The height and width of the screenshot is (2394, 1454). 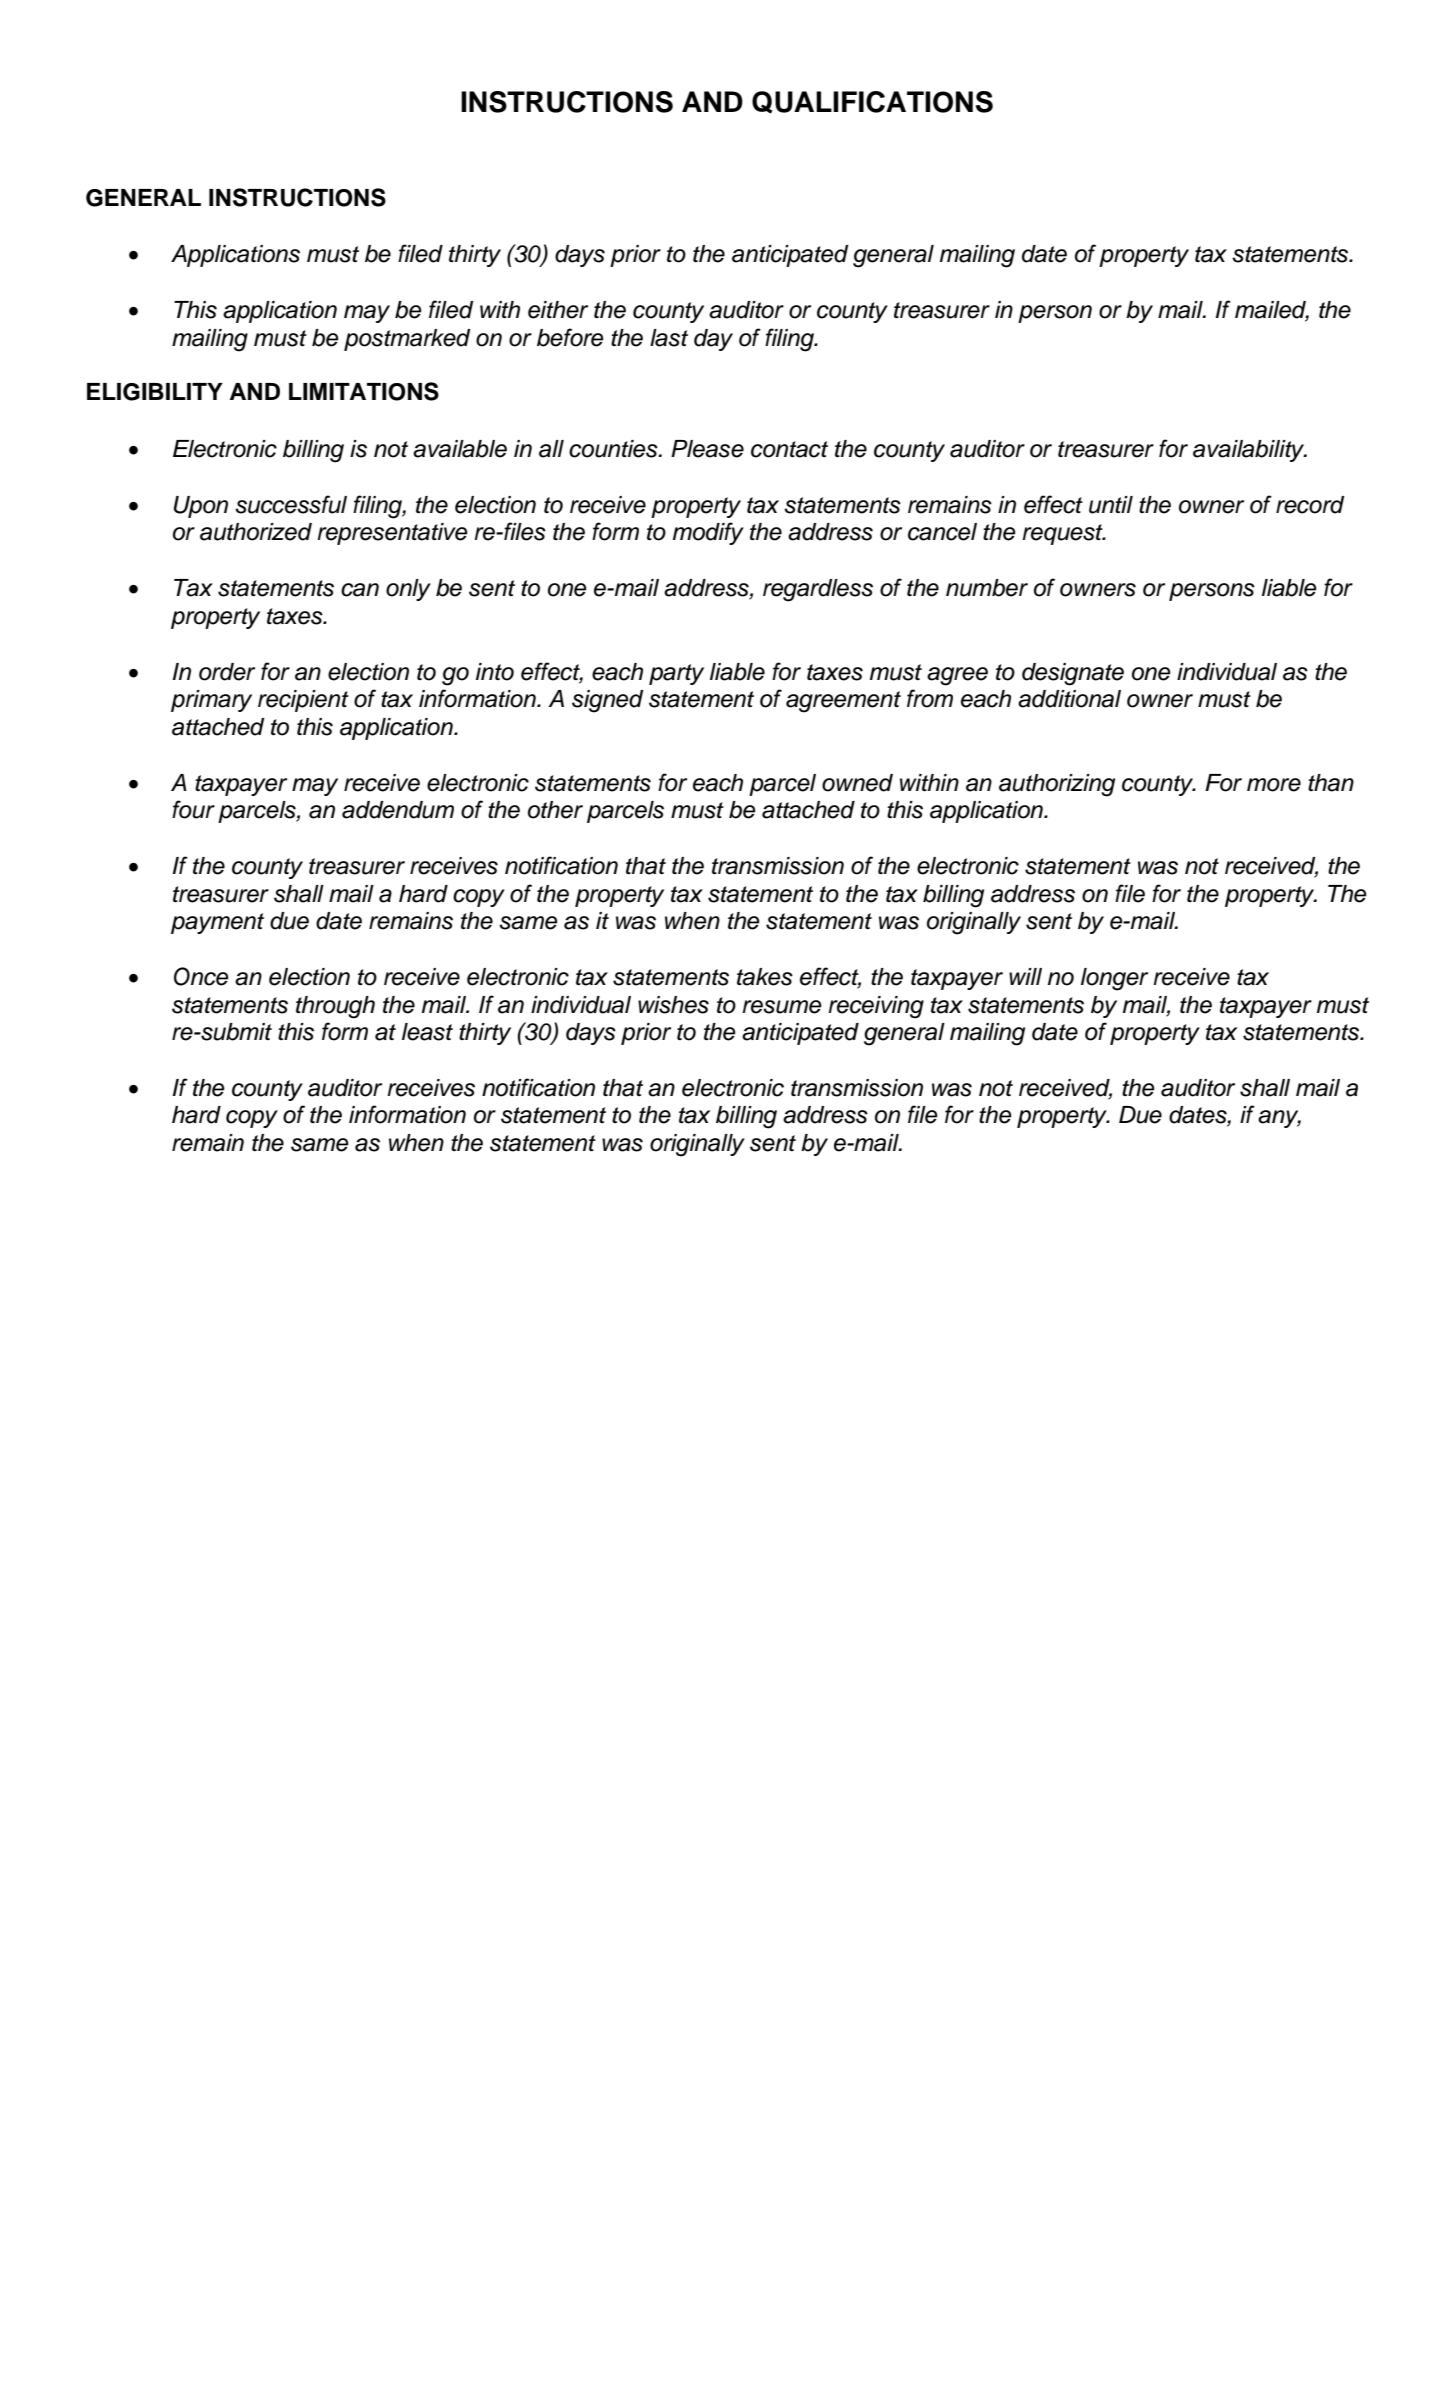 What do you see at coordinates (669, 338) in the screenshot?
I see `last` at bounding box center [669, 338].
